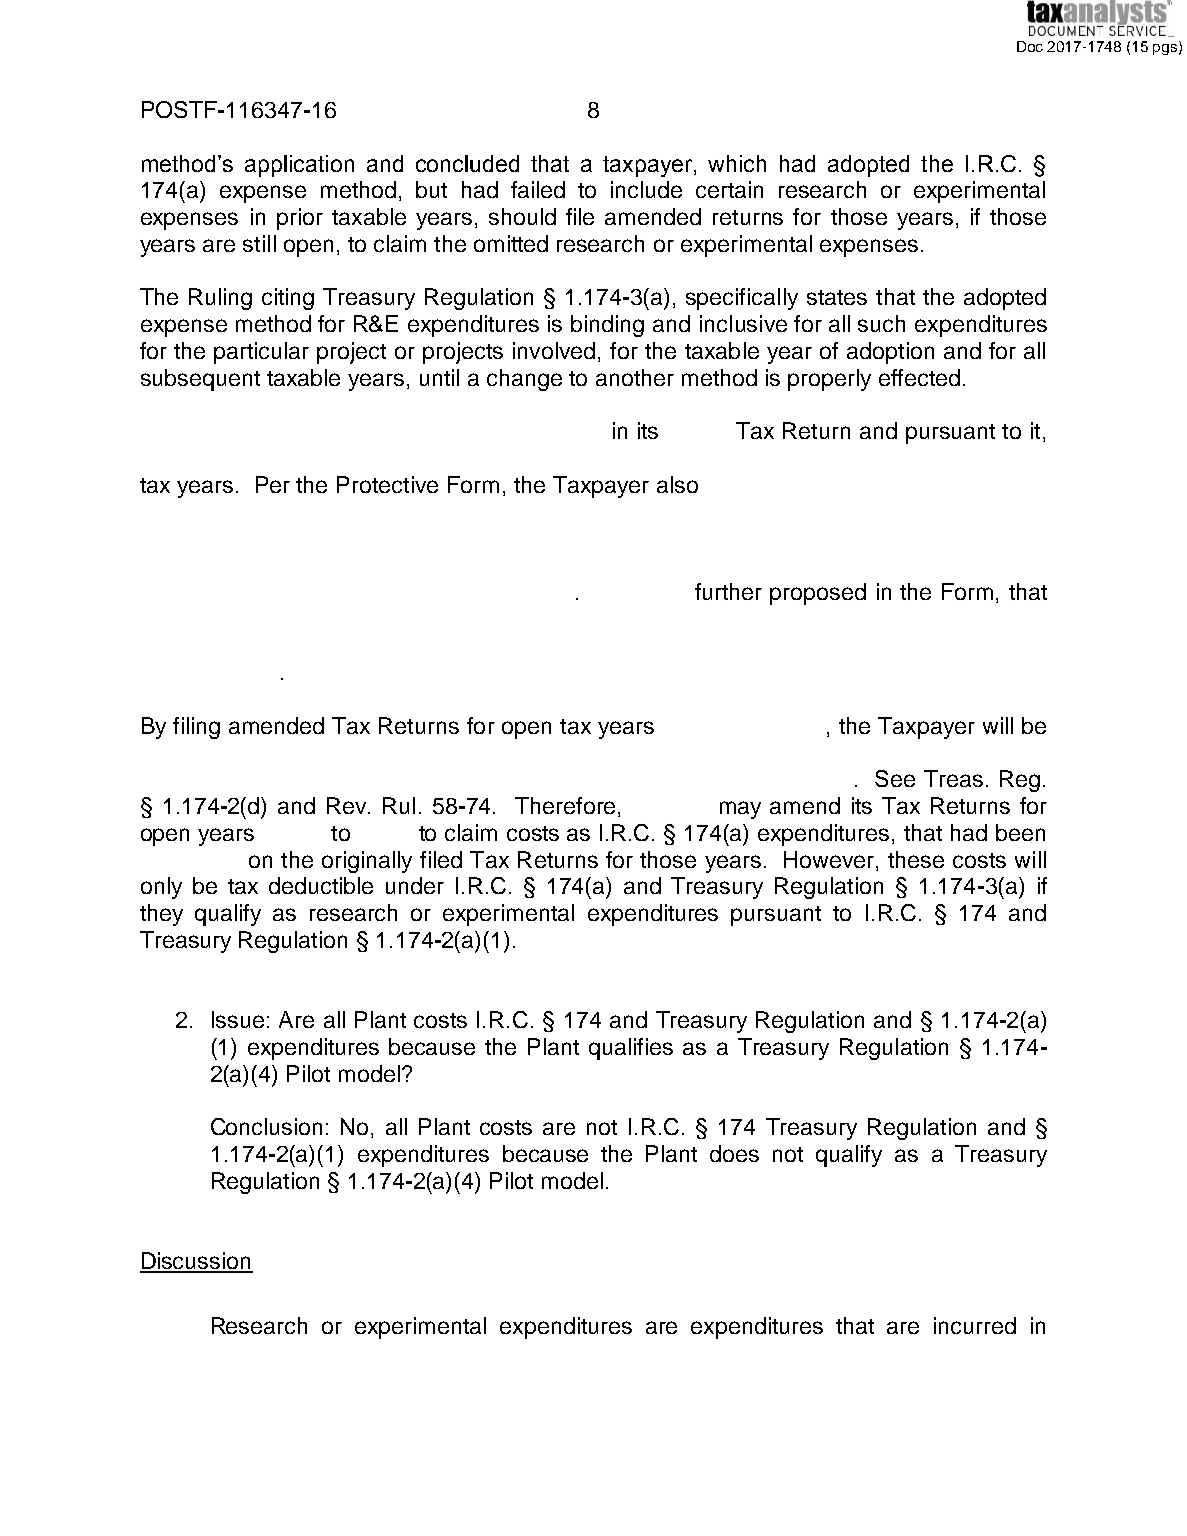 This image has height=1536, width=1187. Describe the element at coordinates (196, 728) in the image. I see `filing` at that location.
